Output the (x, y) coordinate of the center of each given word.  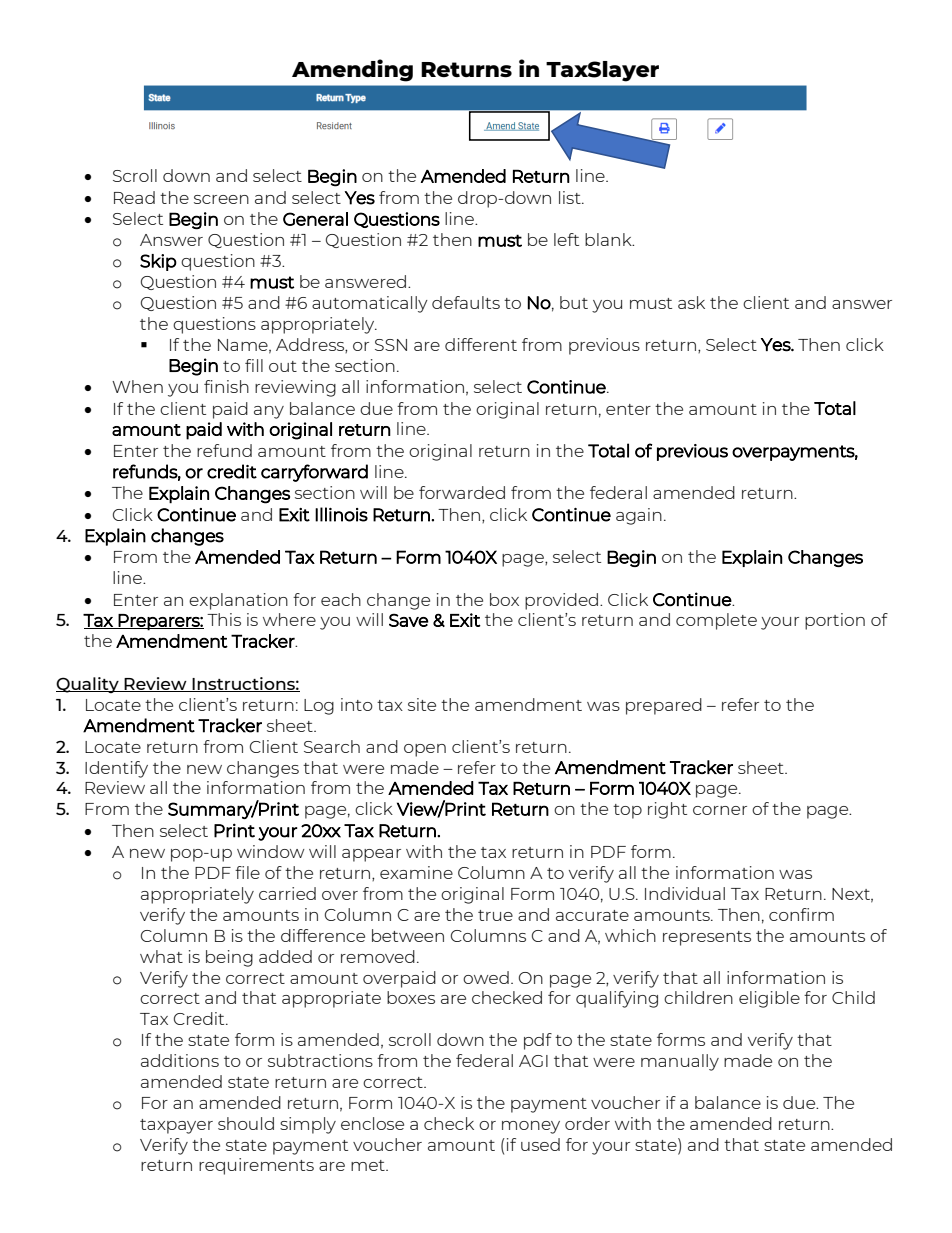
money (531, 1127)
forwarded (462, 492)
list (571, 197)
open (425, 750)
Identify (116, 769)
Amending (352, 70)
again (639, 516)
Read (134, 197)
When (137, 386)
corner (720, 810)
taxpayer (176, 1126)
